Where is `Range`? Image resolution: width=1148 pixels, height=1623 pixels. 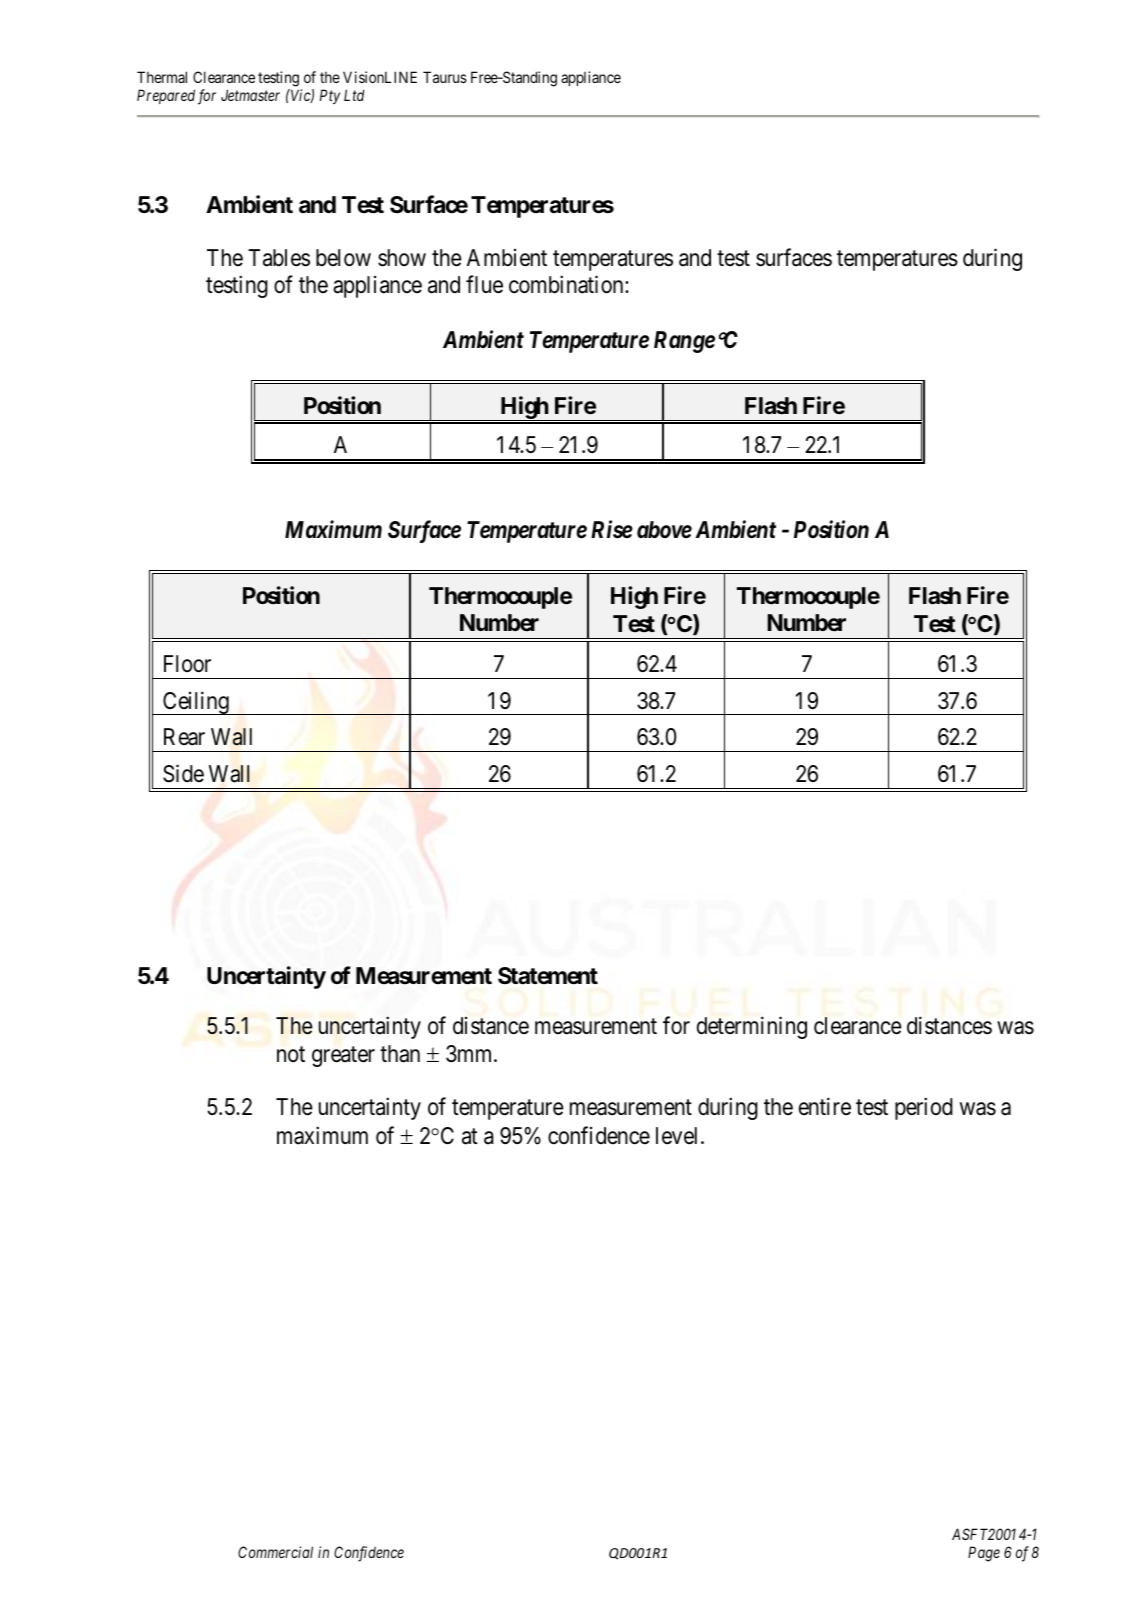 Range is located at coordinates (684, 342).
